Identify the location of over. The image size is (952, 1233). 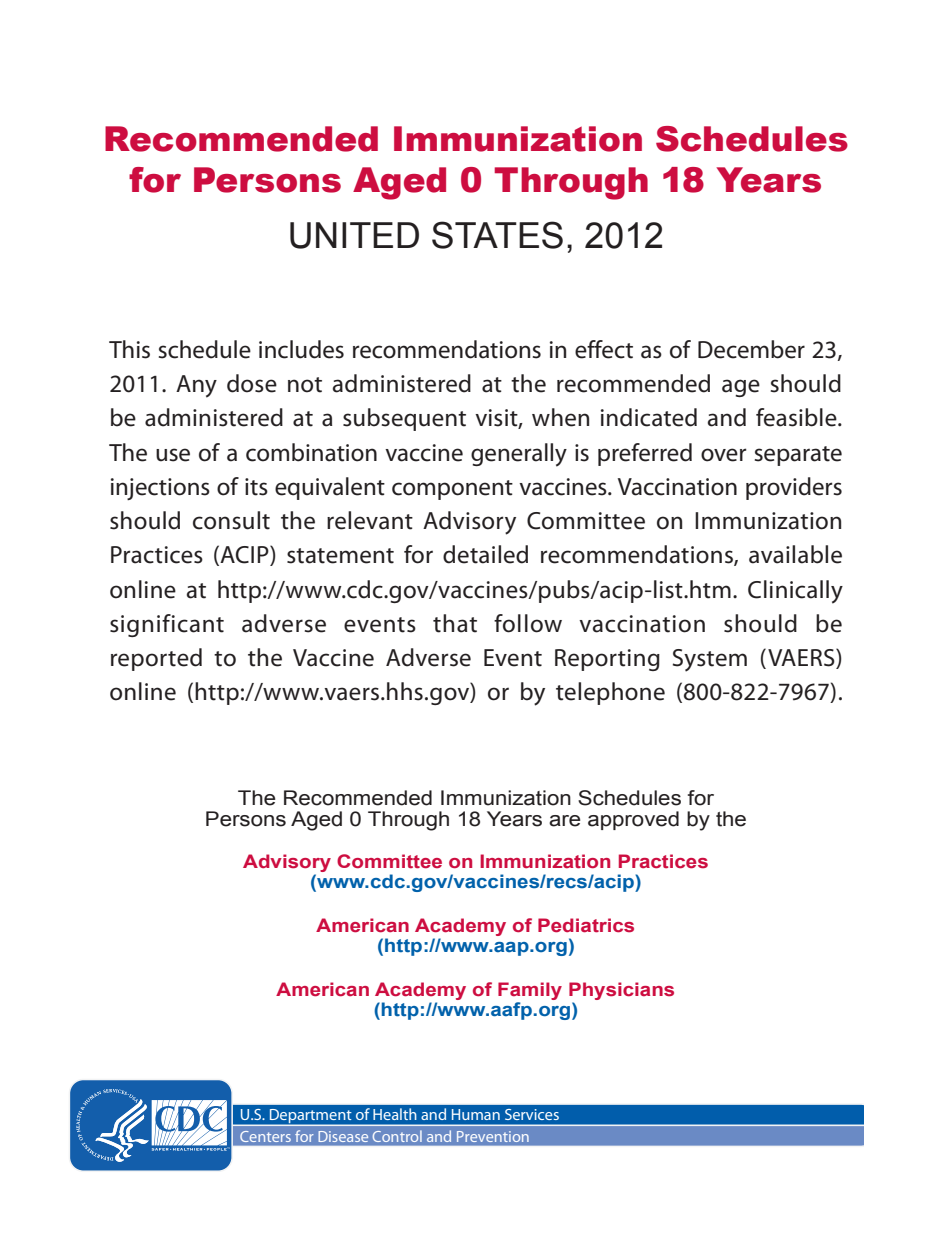
(724, 455).
